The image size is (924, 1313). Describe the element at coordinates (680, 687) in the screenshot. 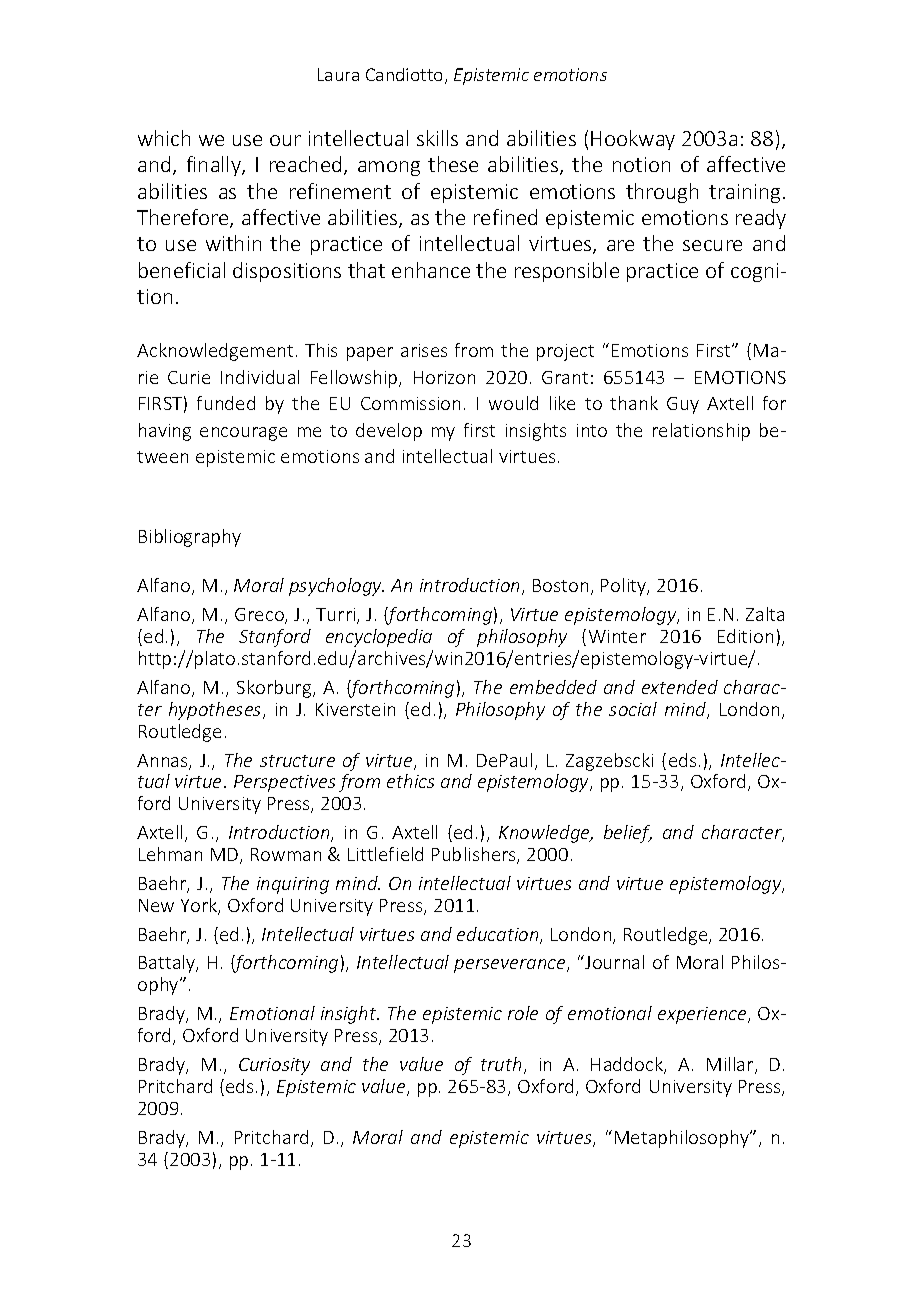

I see `extended` at that location.
